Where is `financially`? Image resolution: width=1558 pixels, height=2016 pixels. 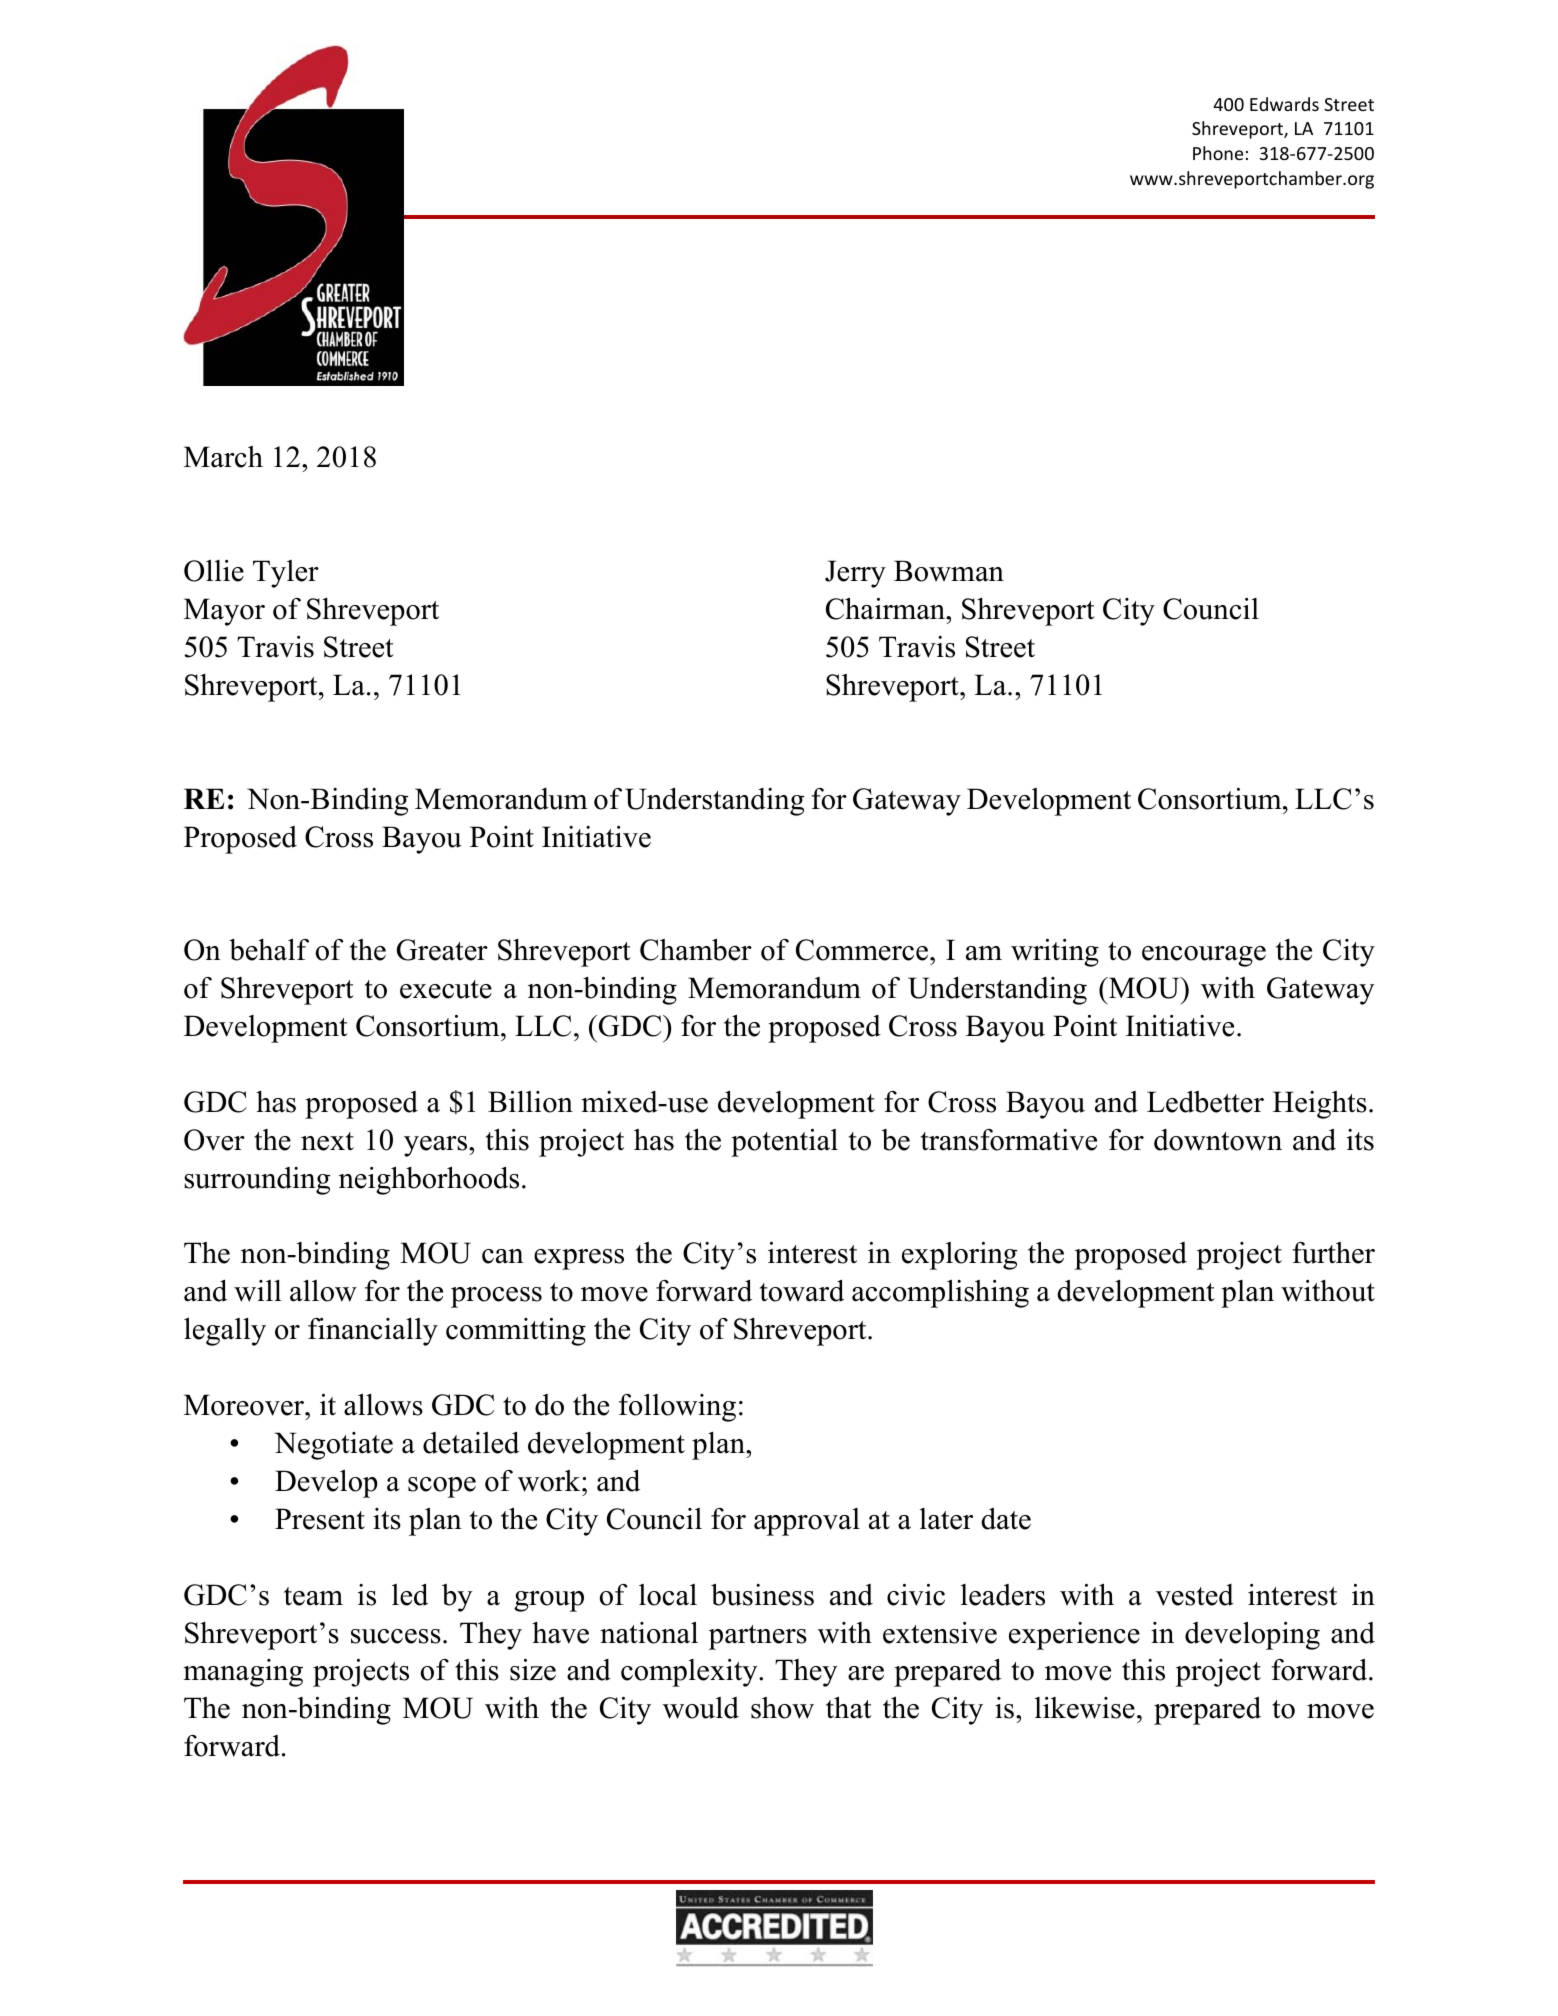 financially is located at coordinates (373, 1332).
